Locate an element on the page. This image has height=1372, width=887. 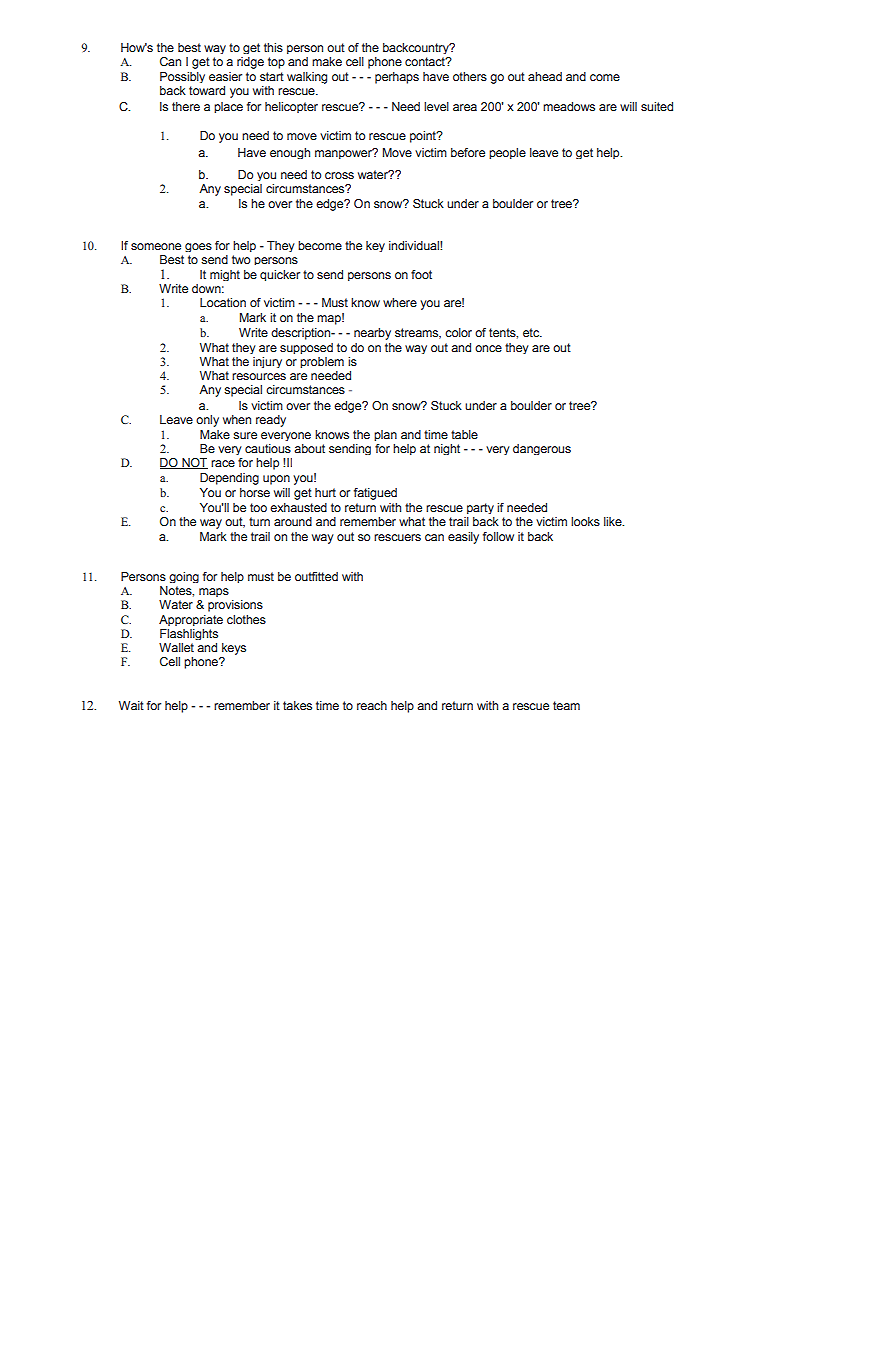
Possibly is located at coordinates (182, 77).
